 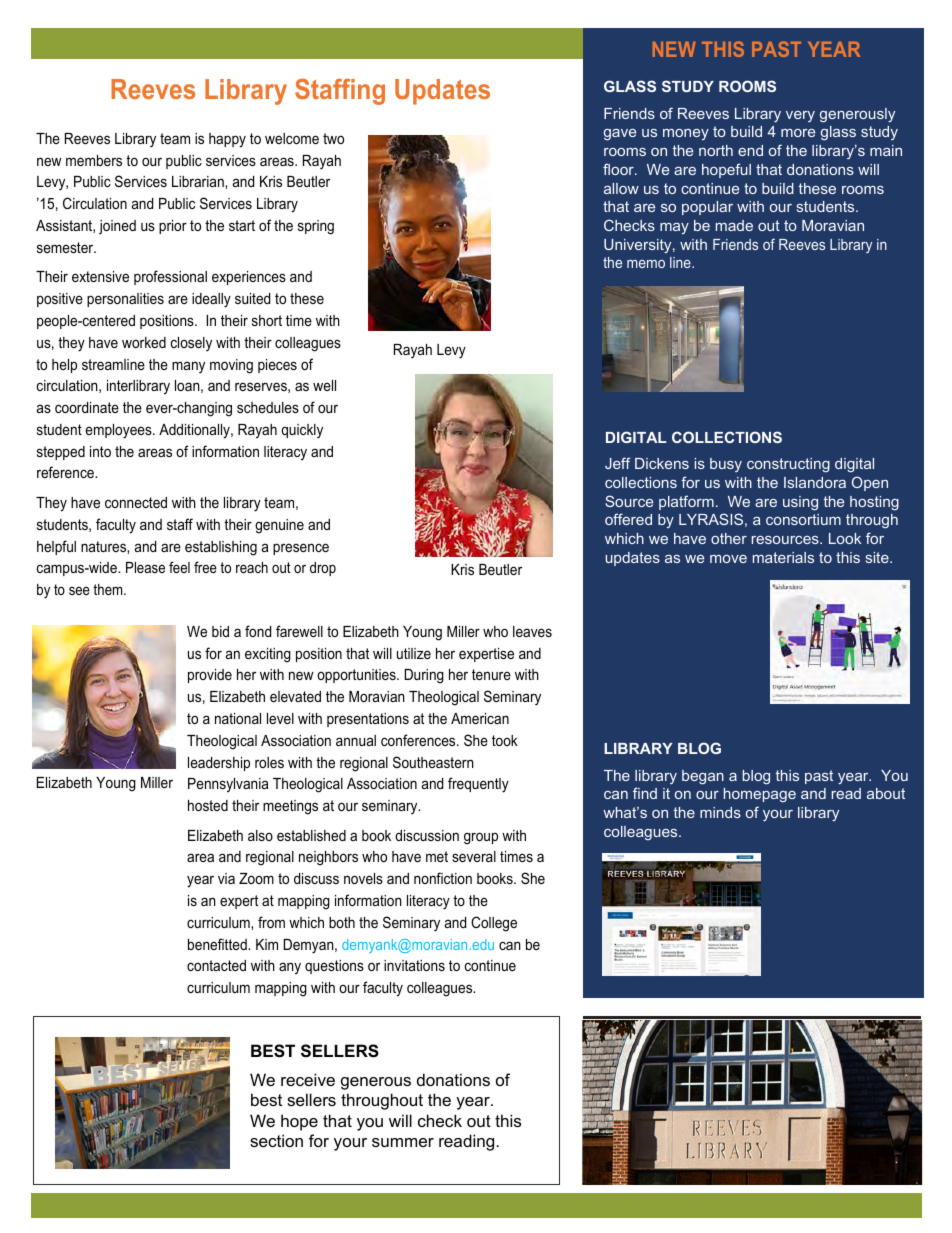 What do you see at coordinates (208, 805) in the screenshot?
I see `hosted` at bounding box center [208, 805].
